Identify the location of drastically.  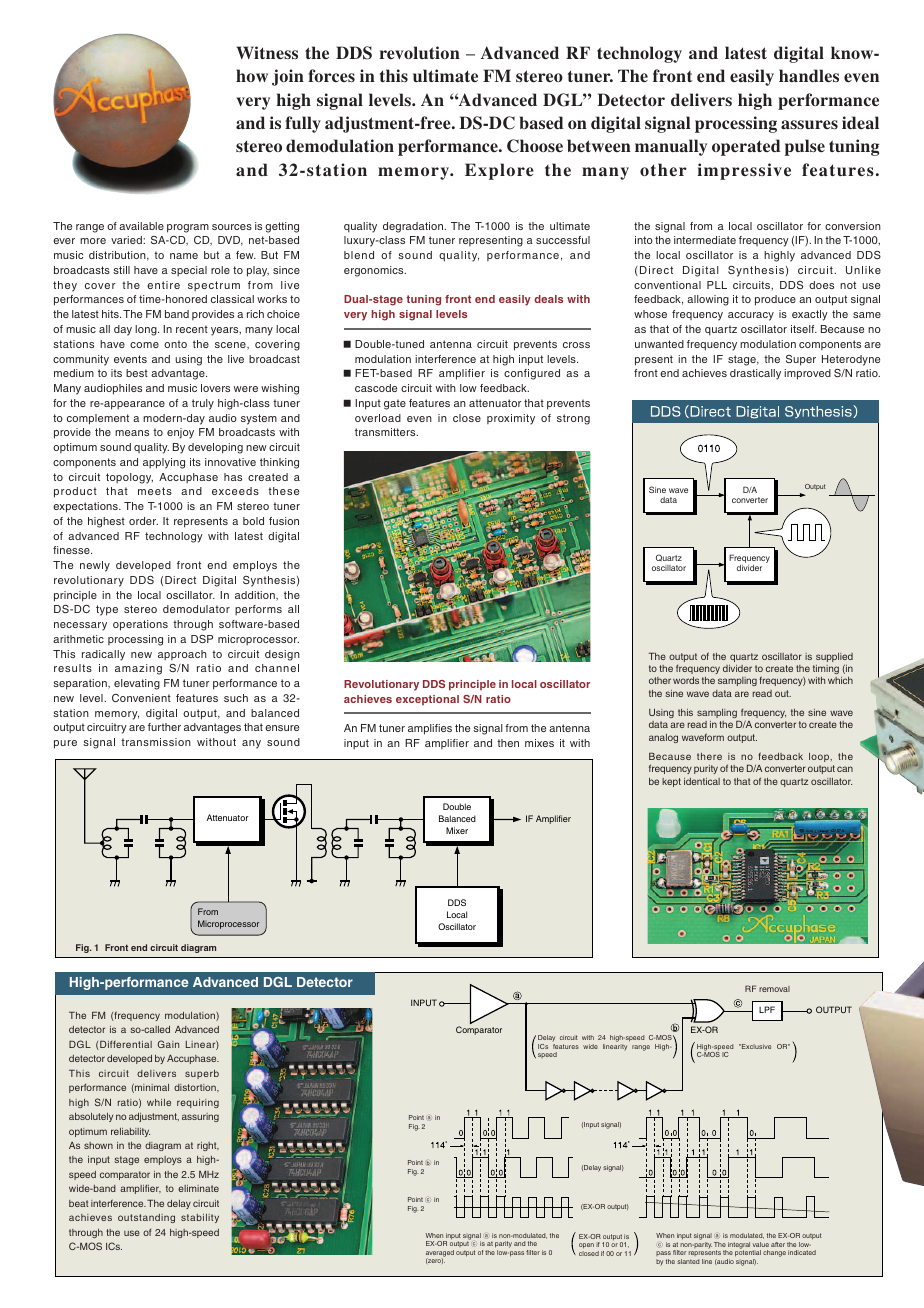
(755, 374).
